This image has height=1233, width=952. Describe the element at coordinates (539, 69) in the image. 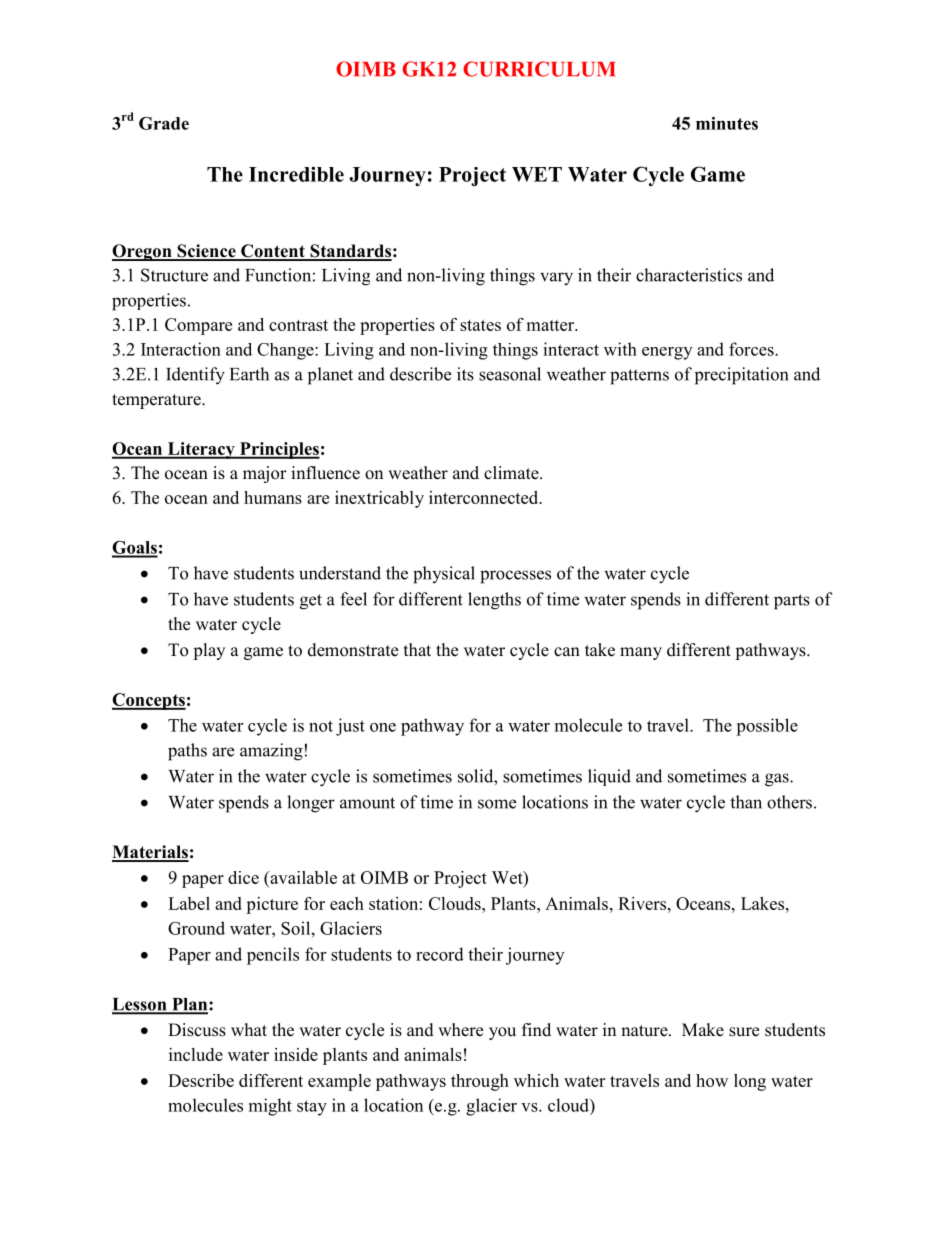

I see `CURRICULUM` at that location.
